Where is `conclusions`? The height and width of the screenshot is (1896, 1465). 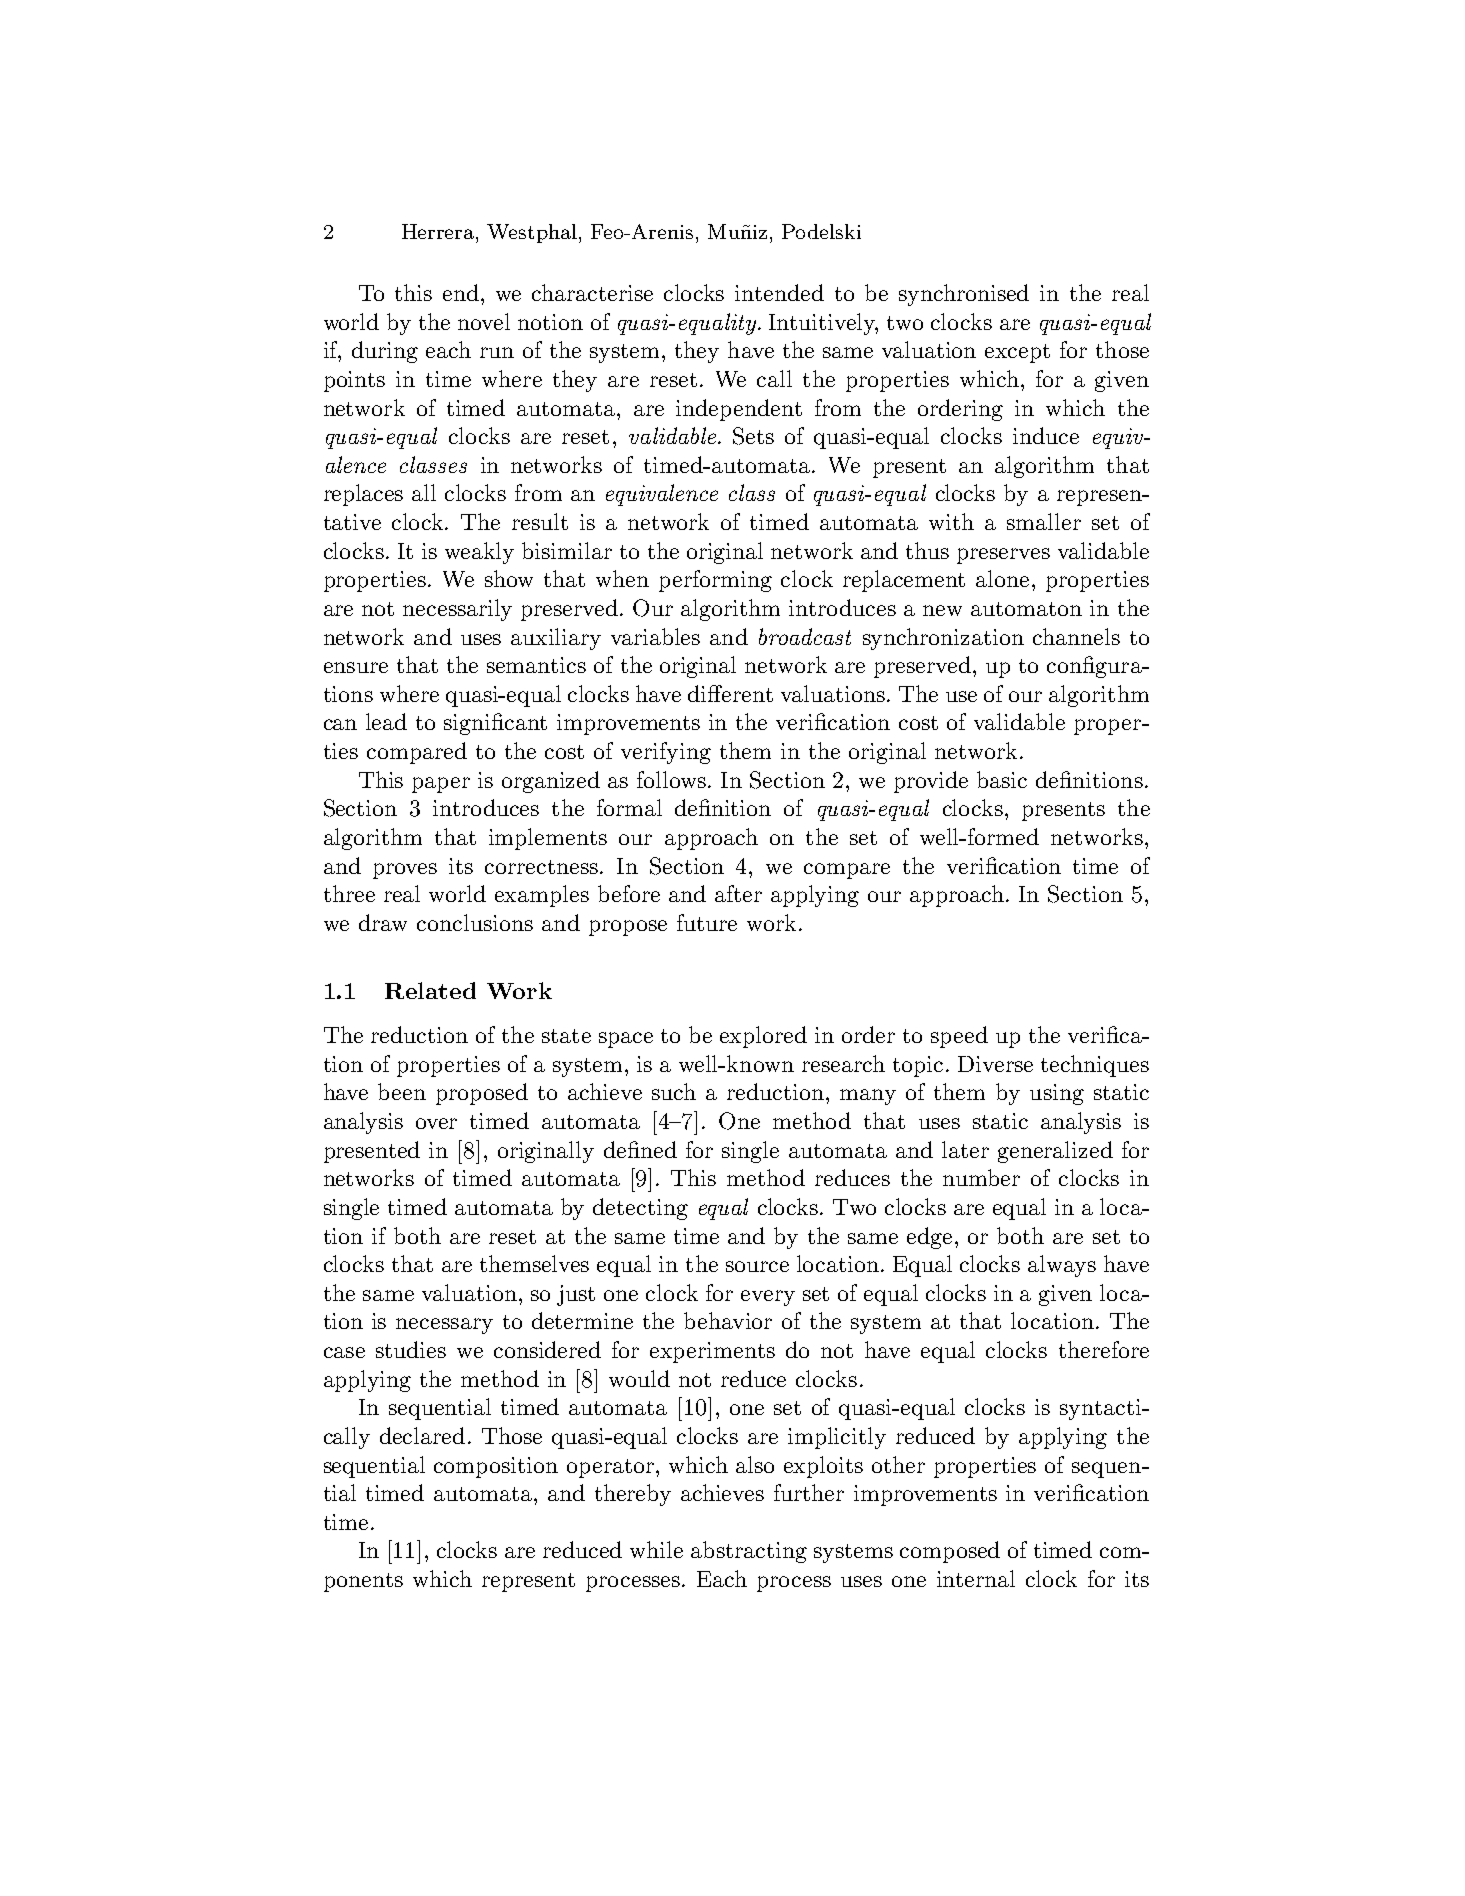
conclusions is located at coordinates (475, 922).
